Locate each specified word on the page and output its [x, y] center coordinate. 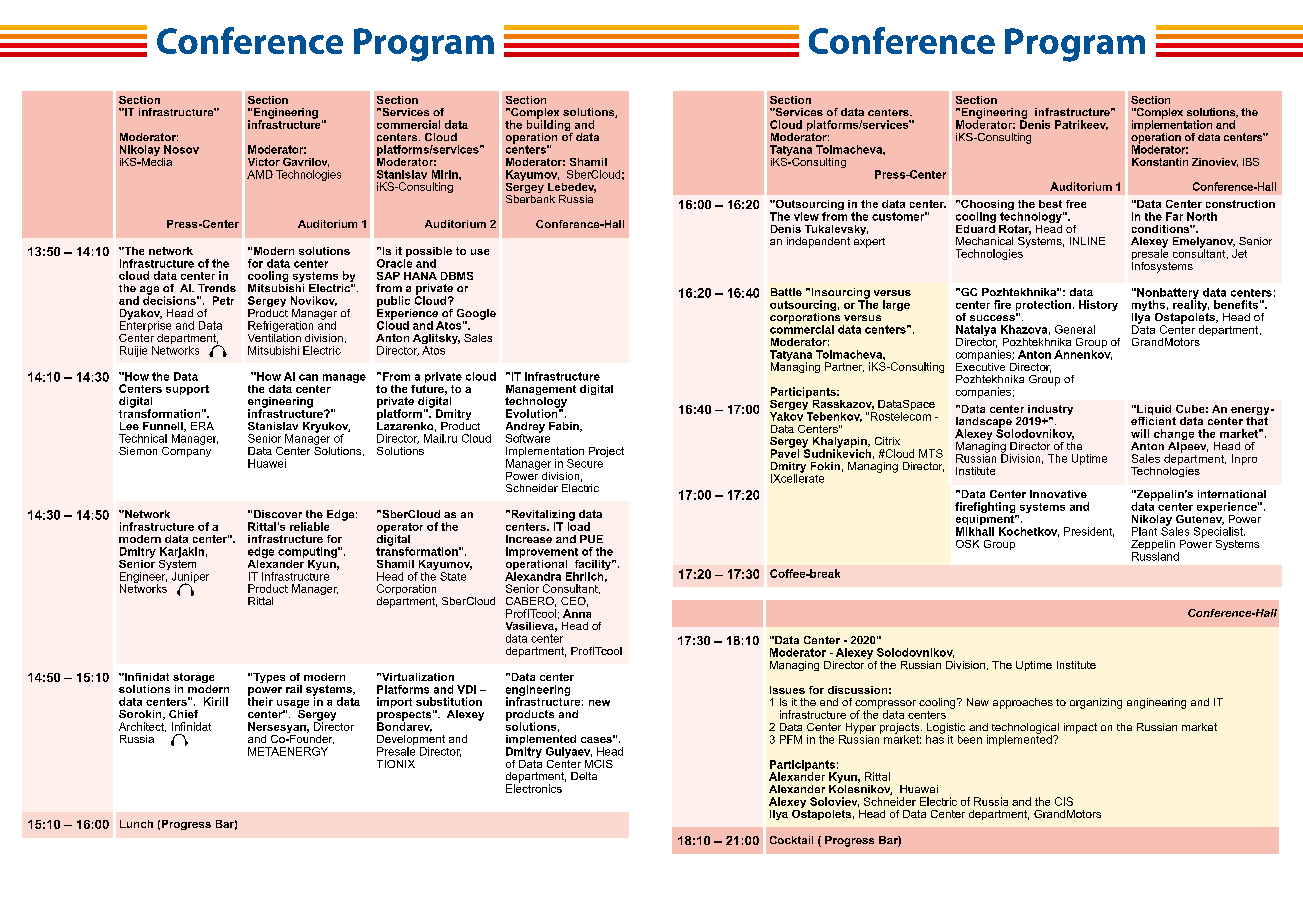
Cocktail [791, 840]
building [550, 126]
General [1075, 329]
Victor [264, 162]
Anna [577, 613]
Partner [844, 367]
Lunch [136, 824]
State [453, 576]
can [308, 377]
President [1089, 532]
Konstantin [1160, 162]
